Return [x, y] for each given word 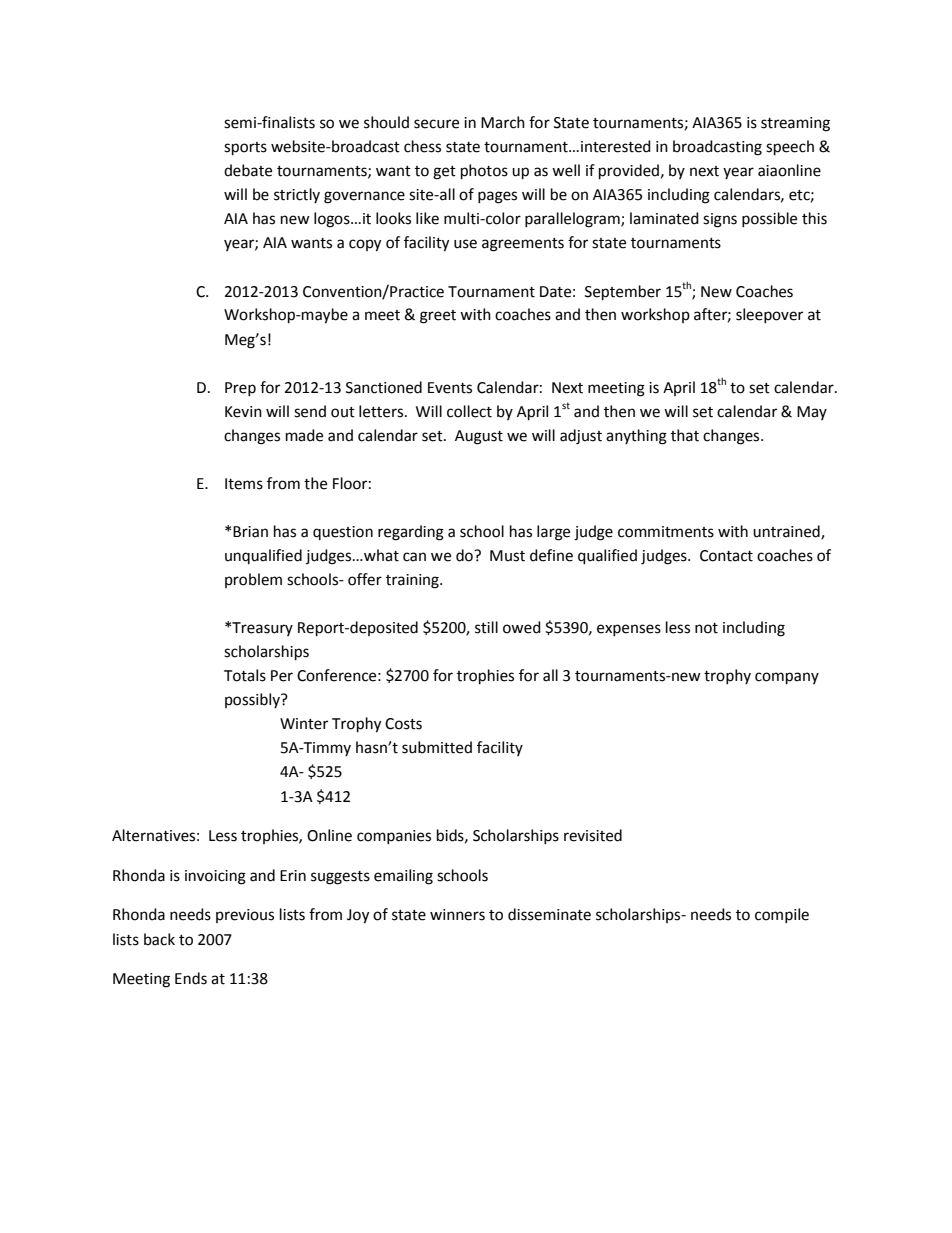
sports [245, 149]
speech [790, 148]
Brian [250, 532]
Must [507, 556]
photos [484, 172]
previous [245, 916]
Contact [726, 556]
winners [457, 915]
